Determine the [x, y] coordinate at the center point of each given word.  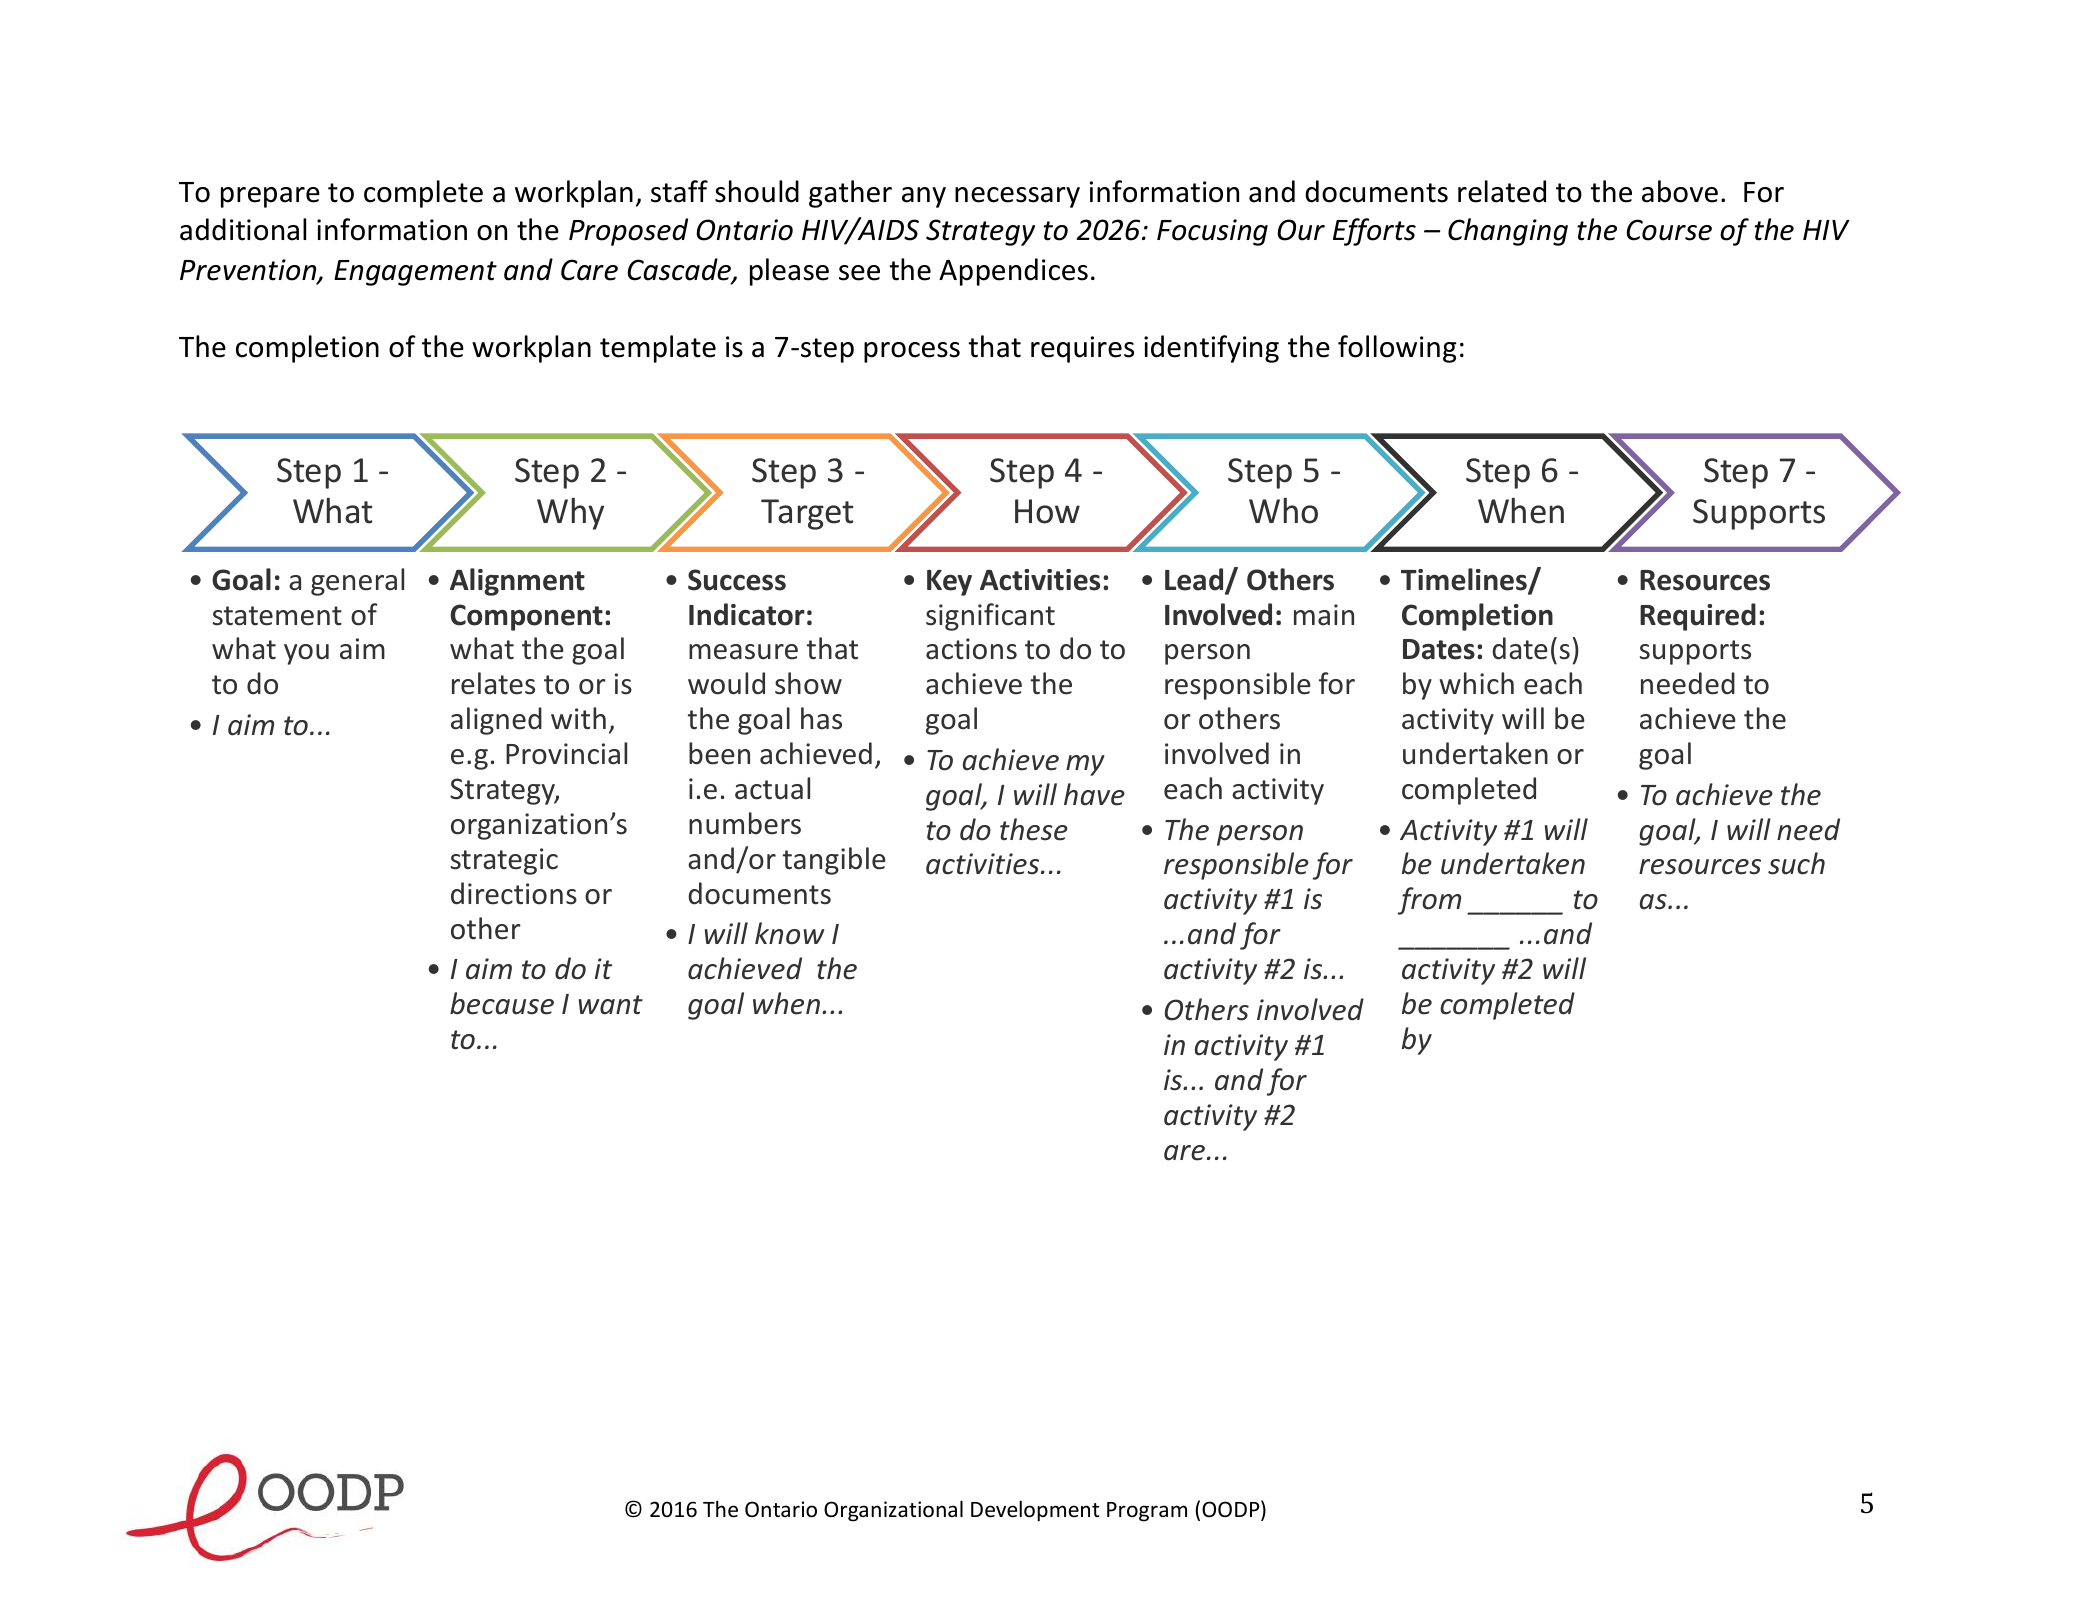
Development [1035, 1511]
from [1429, 901]
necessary [1017, 197]
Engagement [415, 273]
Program [1147, 1512]
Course [1669, 230]
